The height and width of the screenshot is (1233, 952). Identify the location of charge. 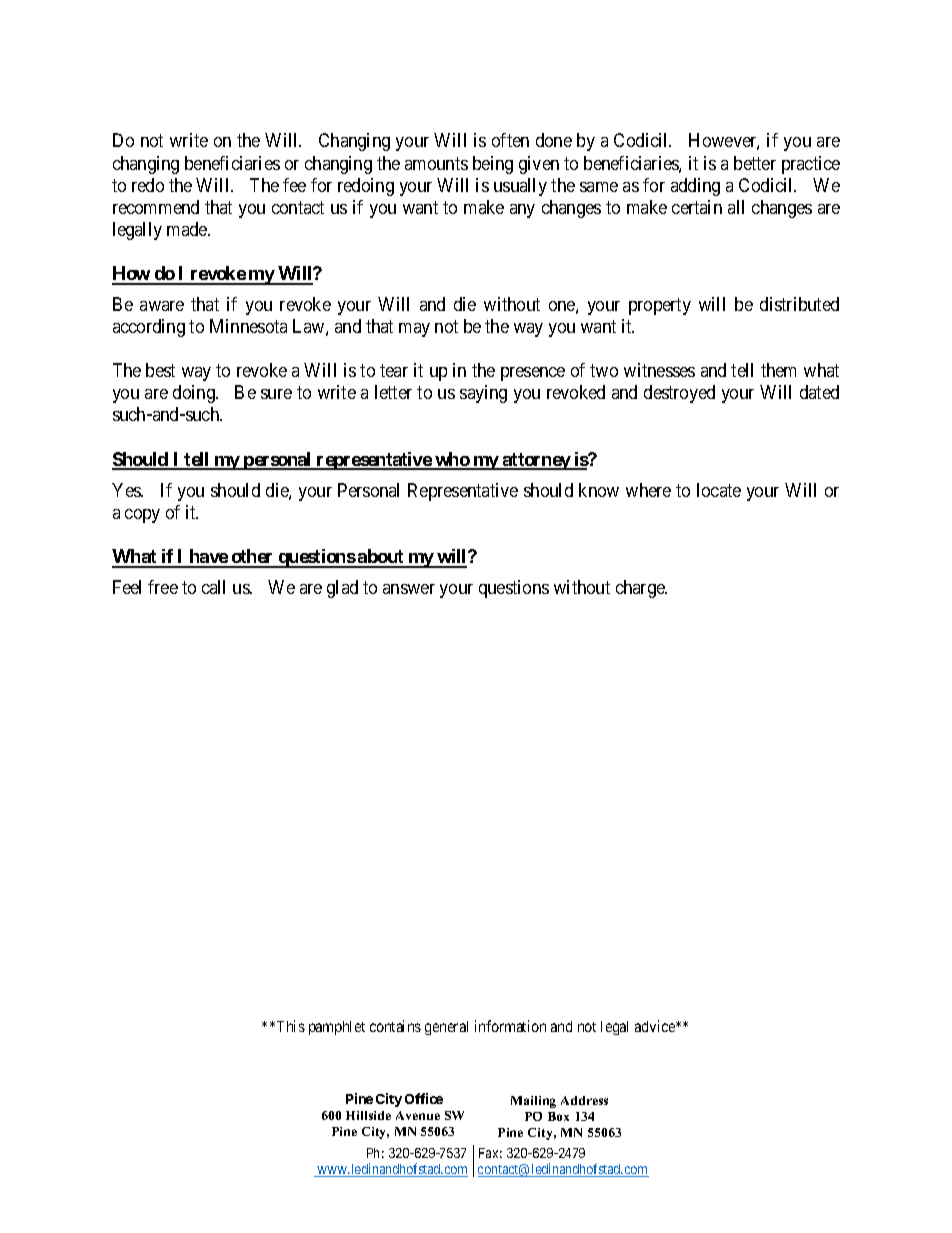
(641, 589).
